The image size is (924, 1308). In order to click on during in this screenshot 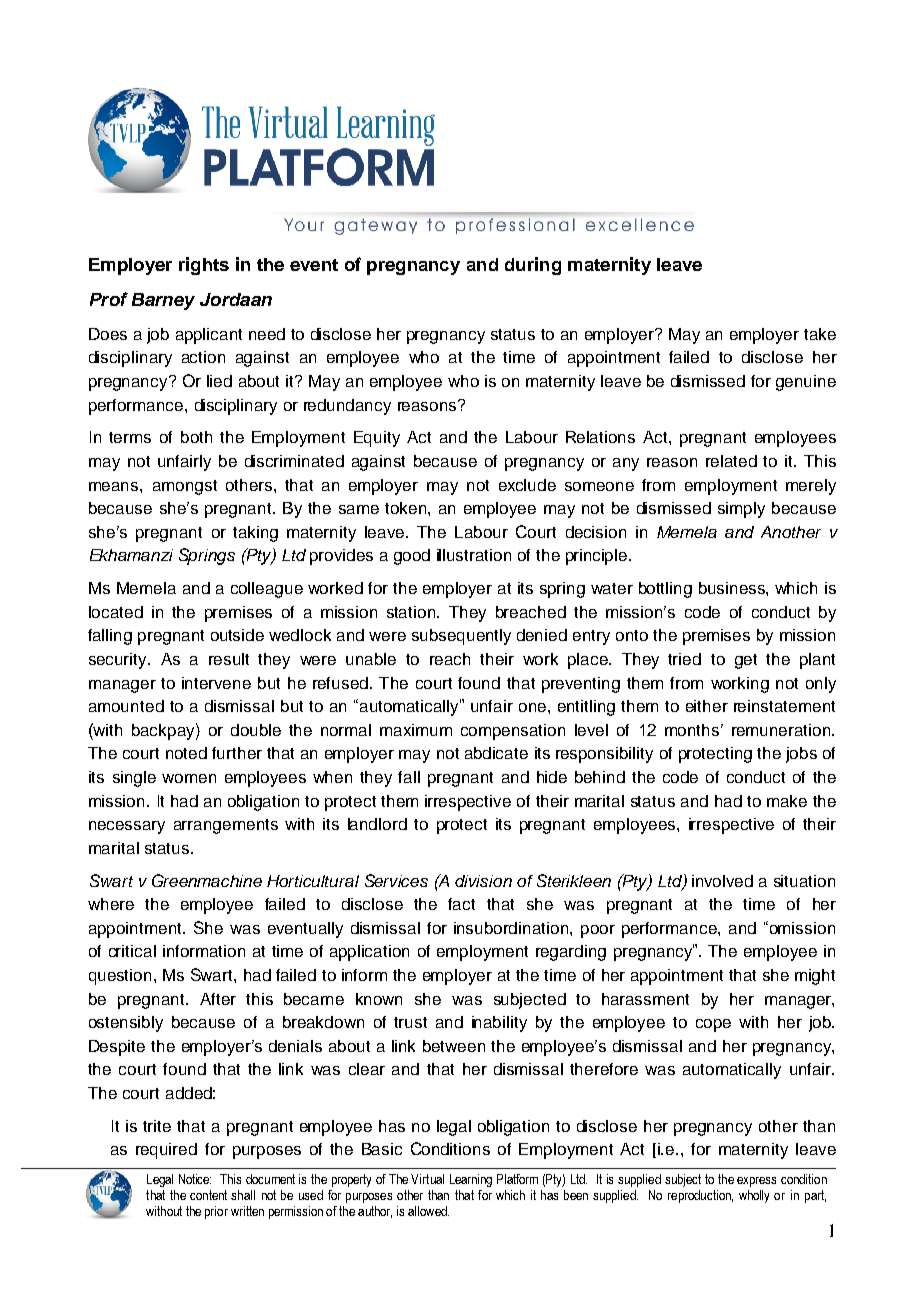, I will do `click(533, 266)`.
